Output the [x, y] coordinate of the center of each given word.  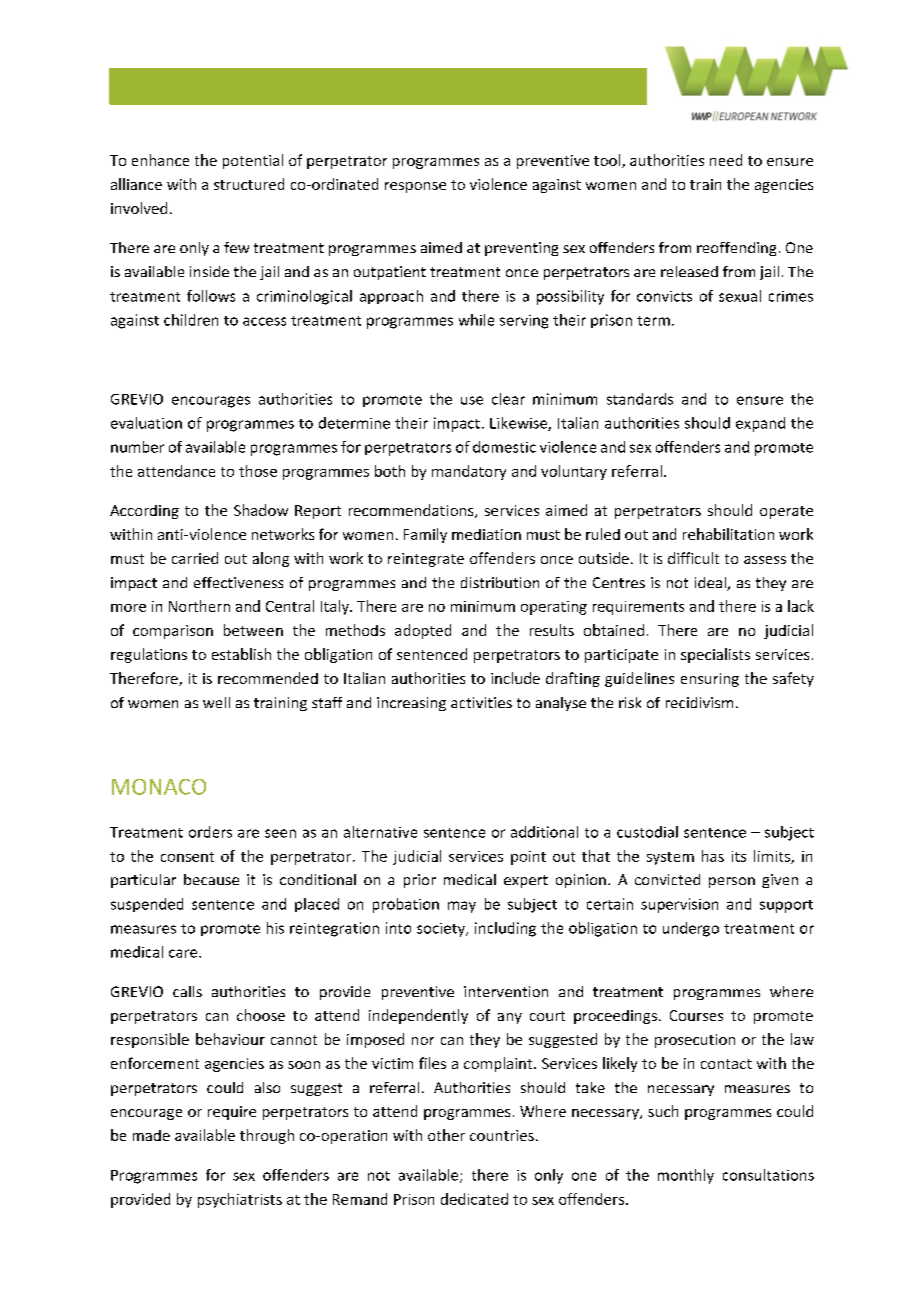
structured [249, 184]
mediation [486, 534]
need [726, 160]
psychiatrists [240, 1200]
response [415, 187]
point [528, 858]
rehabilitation [728, 534]
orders [210, 832]
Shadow [261, 510]
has [713, 856]
